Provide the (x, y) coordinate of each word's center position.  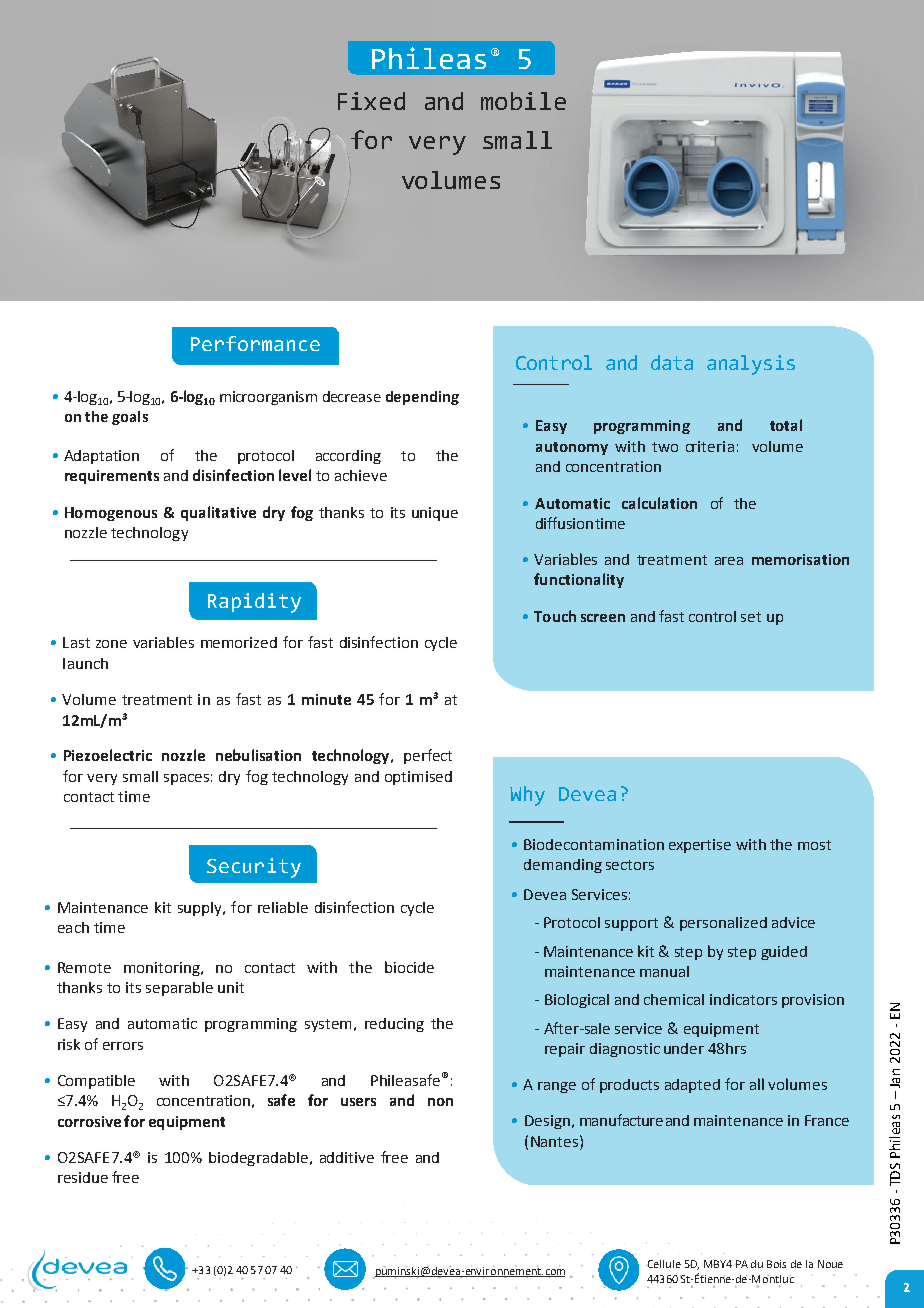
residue (83, 1177)
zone (111, 644)
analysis (751, 365)
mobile (523, 101)
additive (347, 1157)
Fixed (371, 101)
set (751, 617)
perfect (428, 756)
